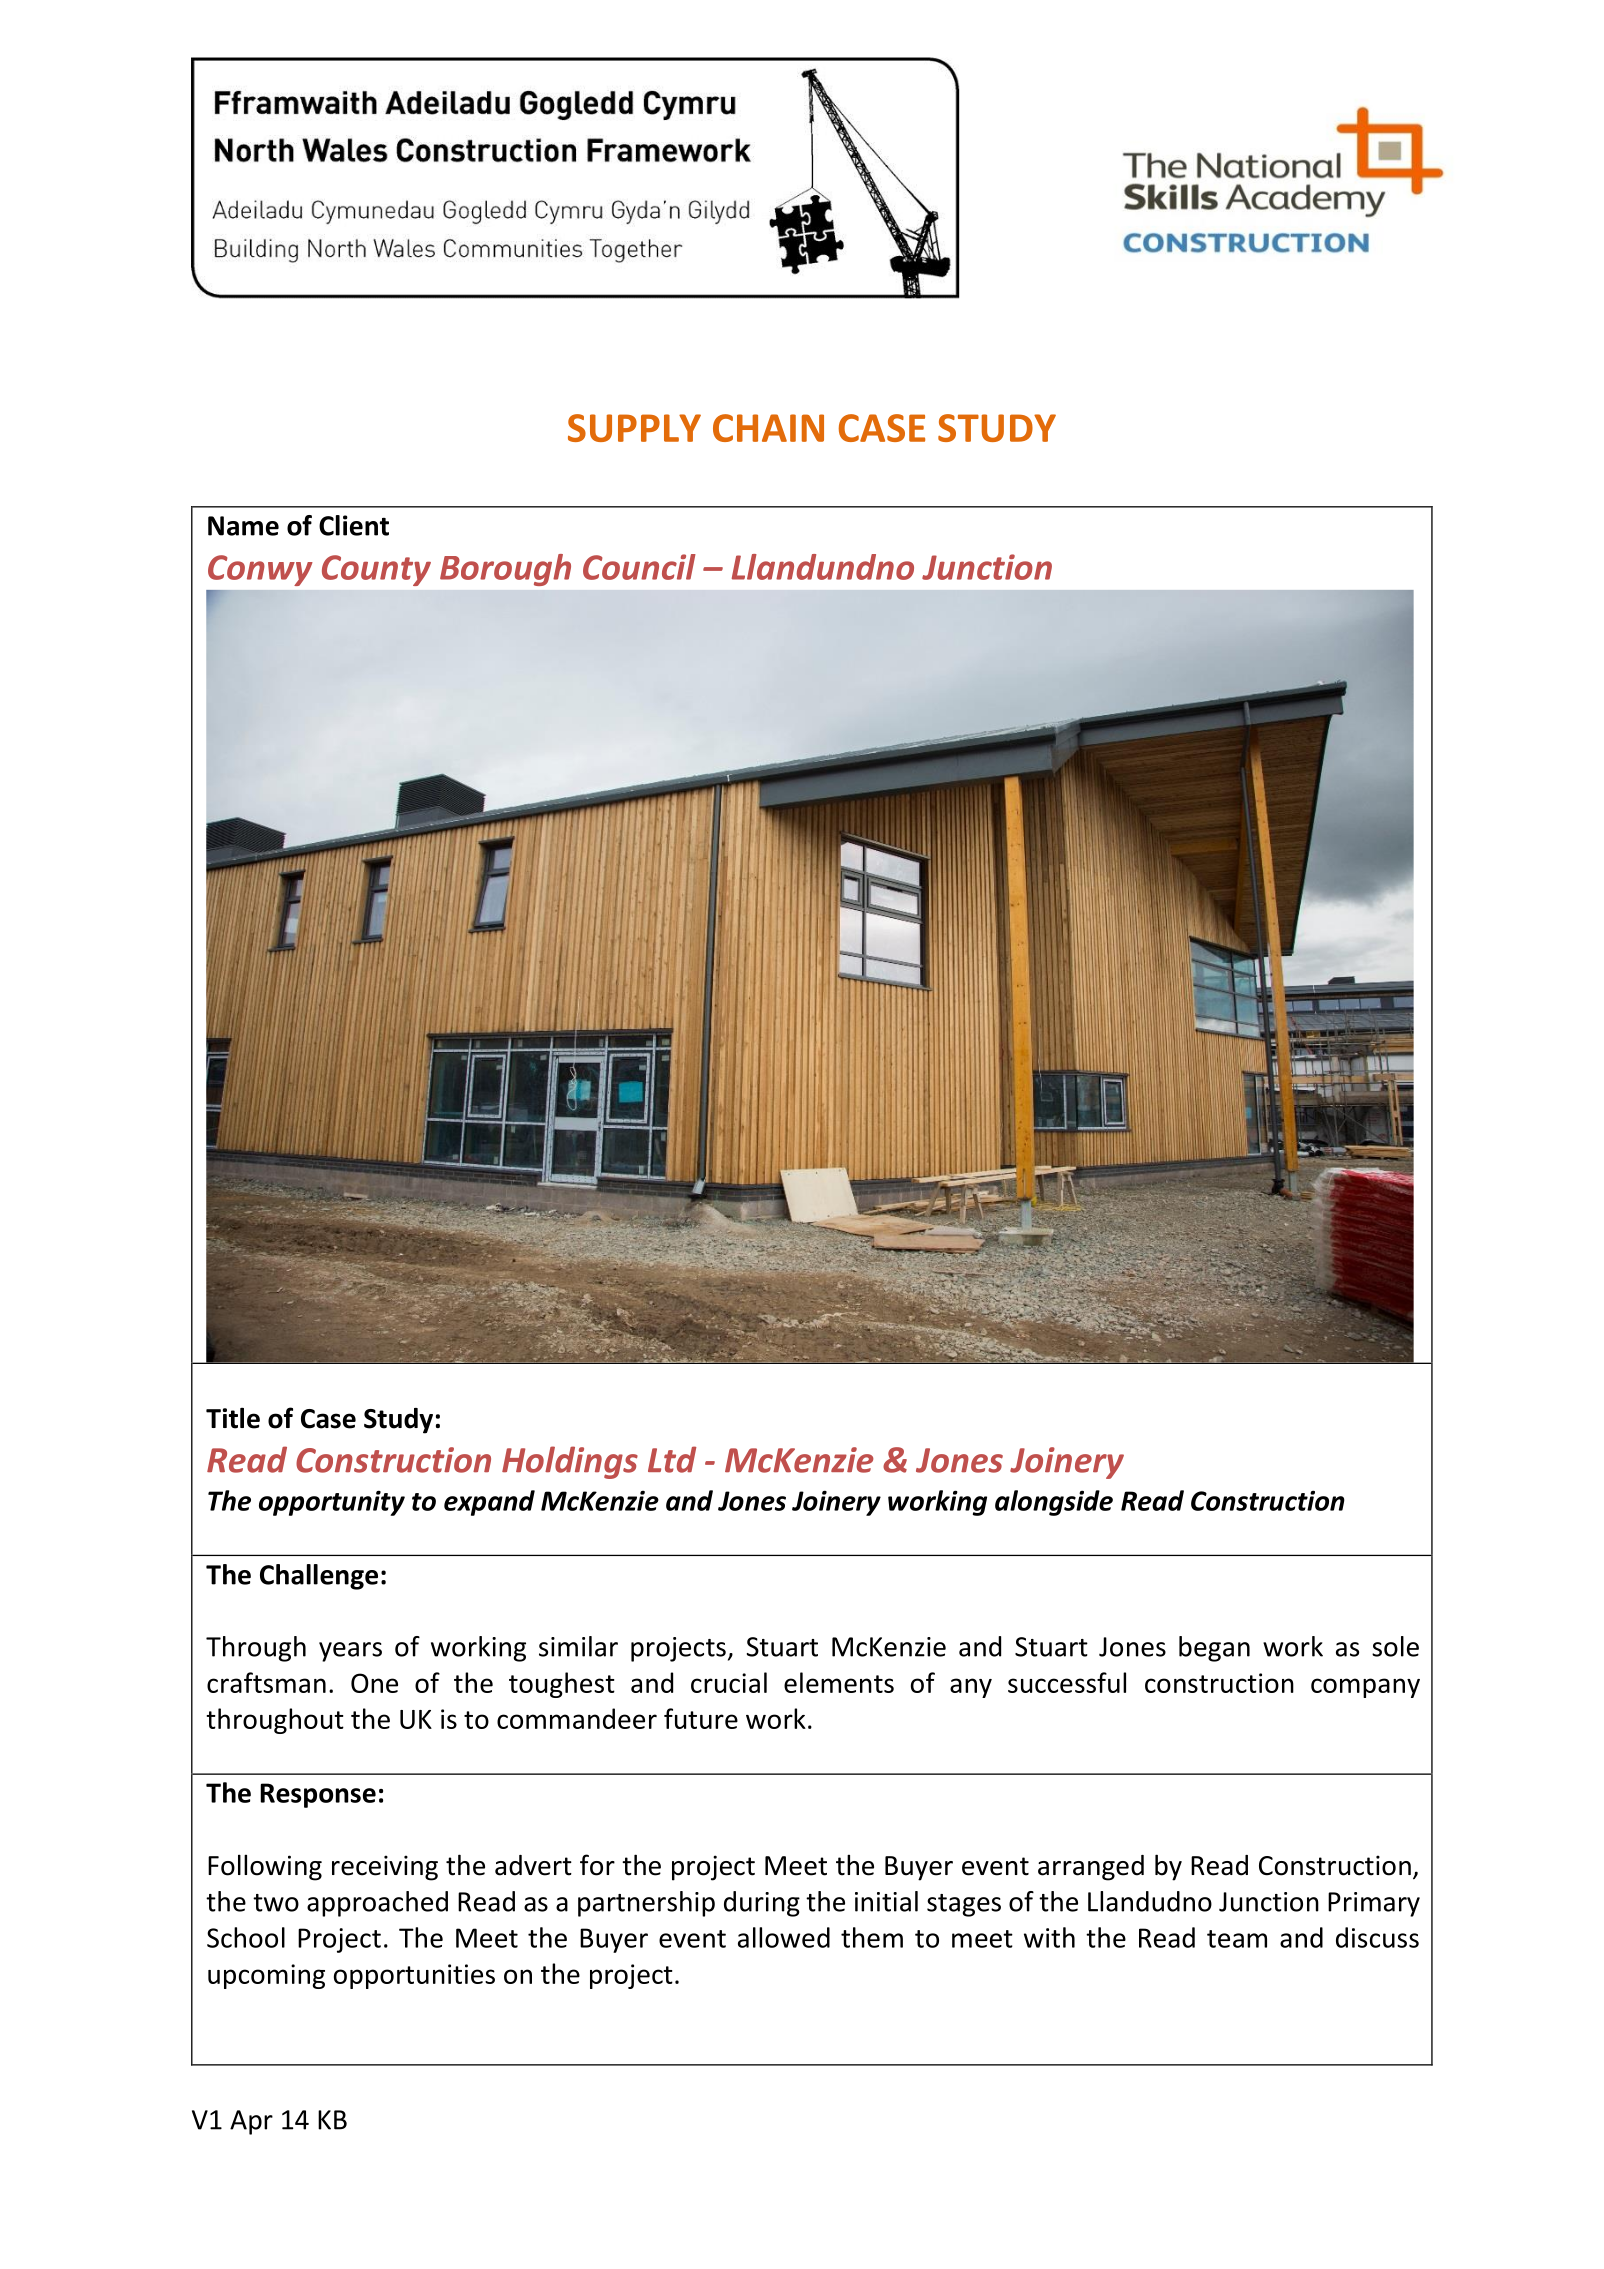 The image size is (1604, 2269). What do you see at coordinates (672, 1459) in the screenshot?
I see `Ltd` at bounding box center [672, 1459].
